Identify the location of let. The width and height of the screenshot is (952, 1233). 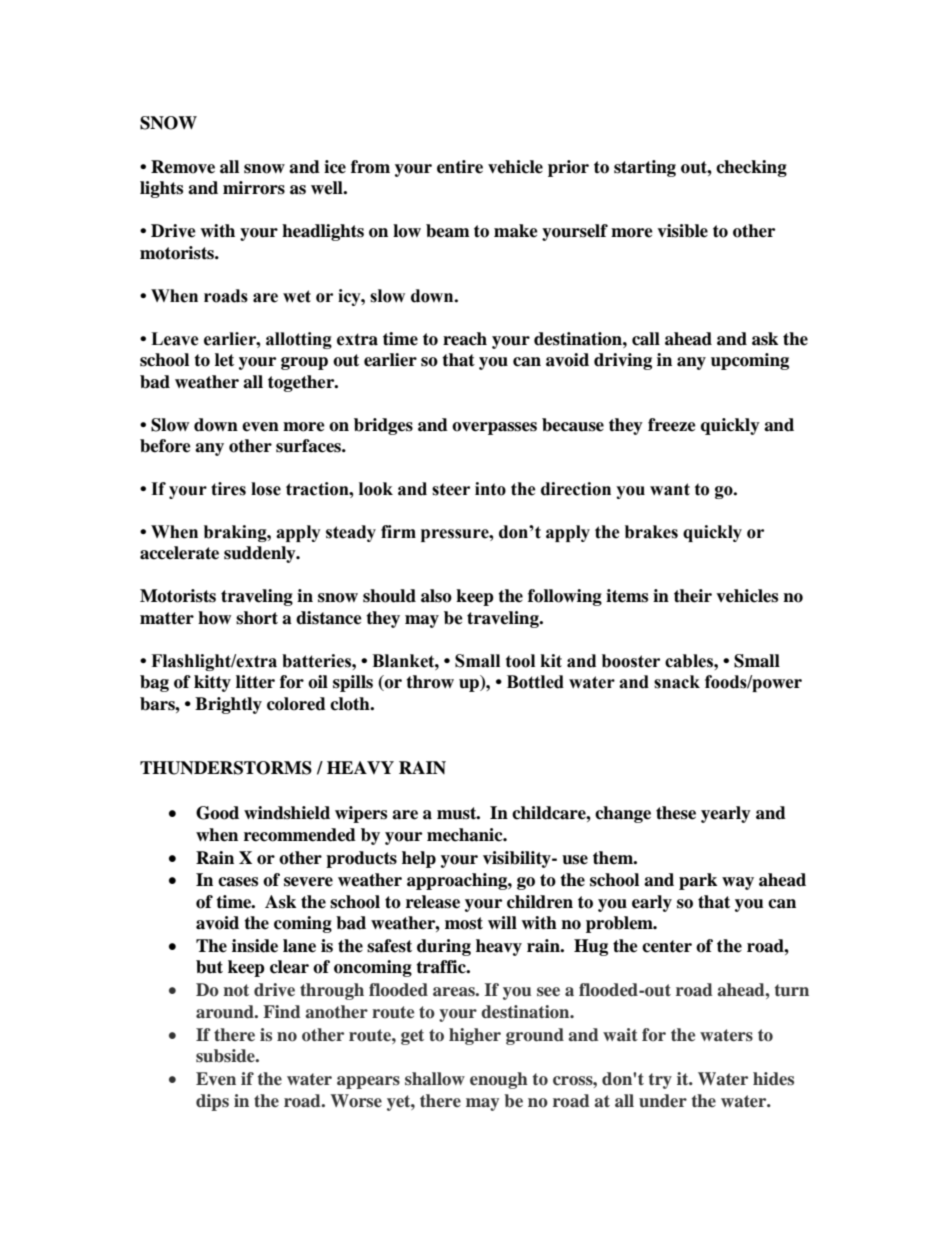
(224, 360).
